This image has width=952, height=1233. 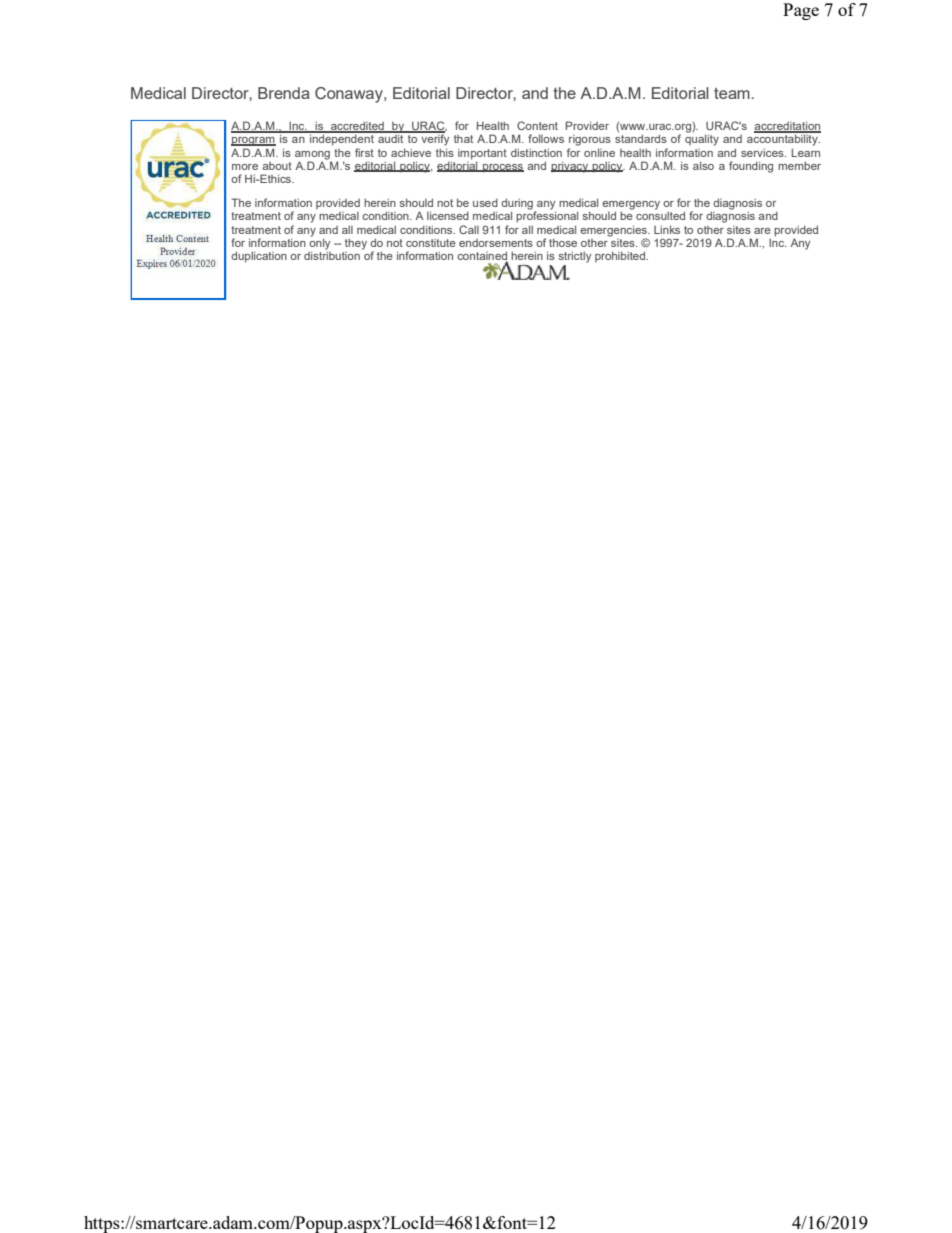 I want to click on Page, so click(x=801, y=11).
